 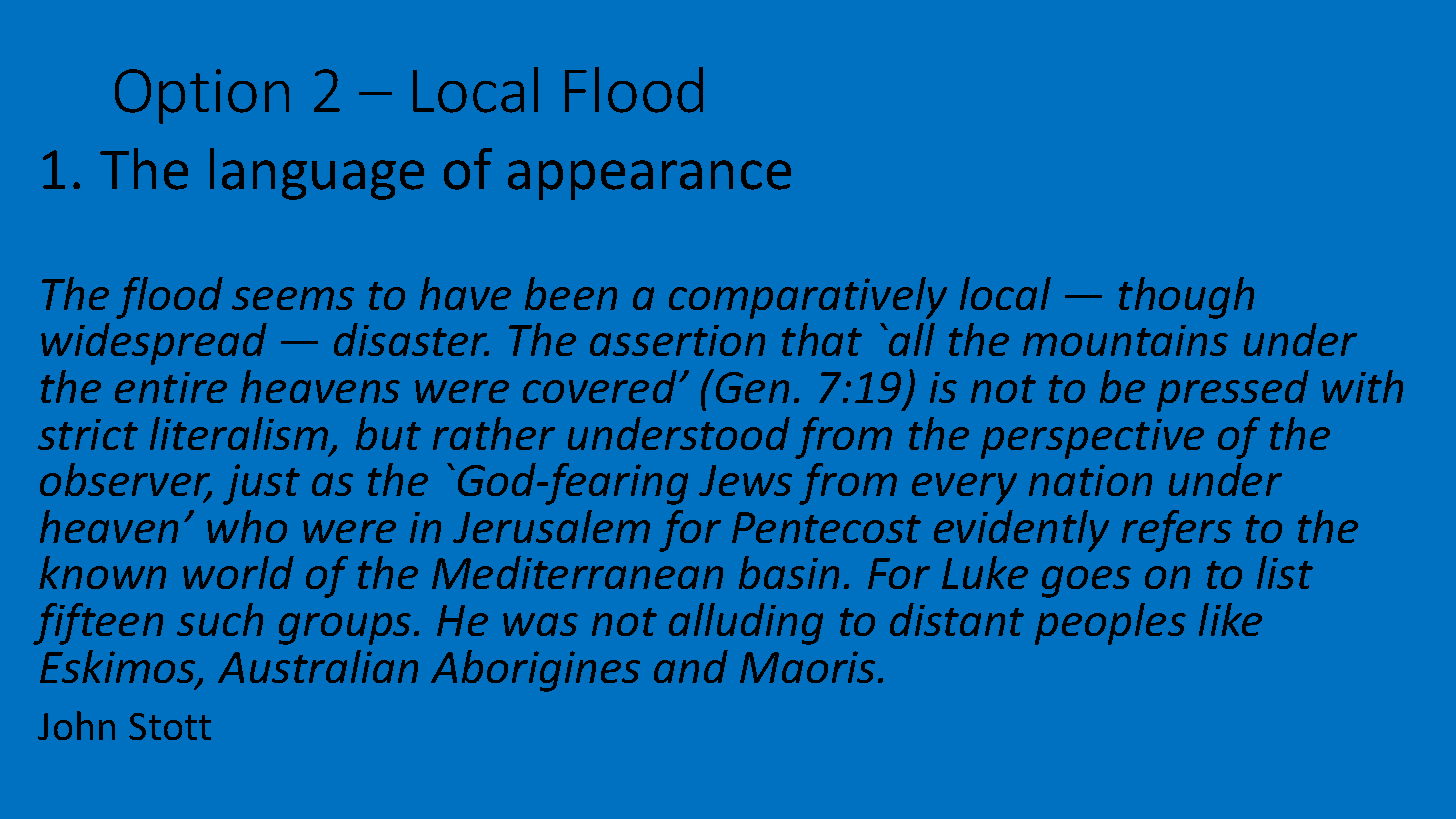 I want to click on literalism, so click(x=240, y=435).
